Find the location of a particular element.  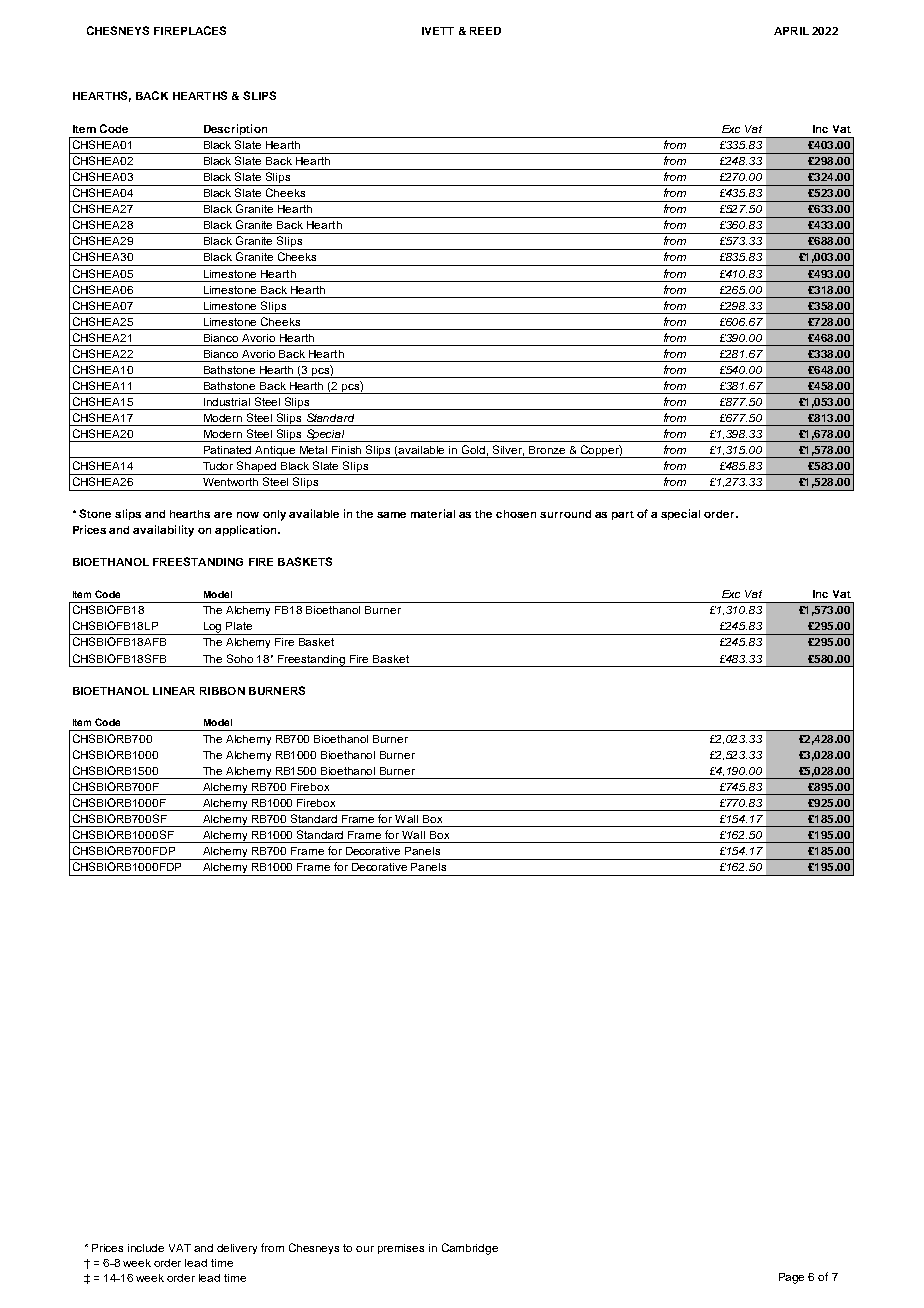

surround is located at coordinates (565, 514).
